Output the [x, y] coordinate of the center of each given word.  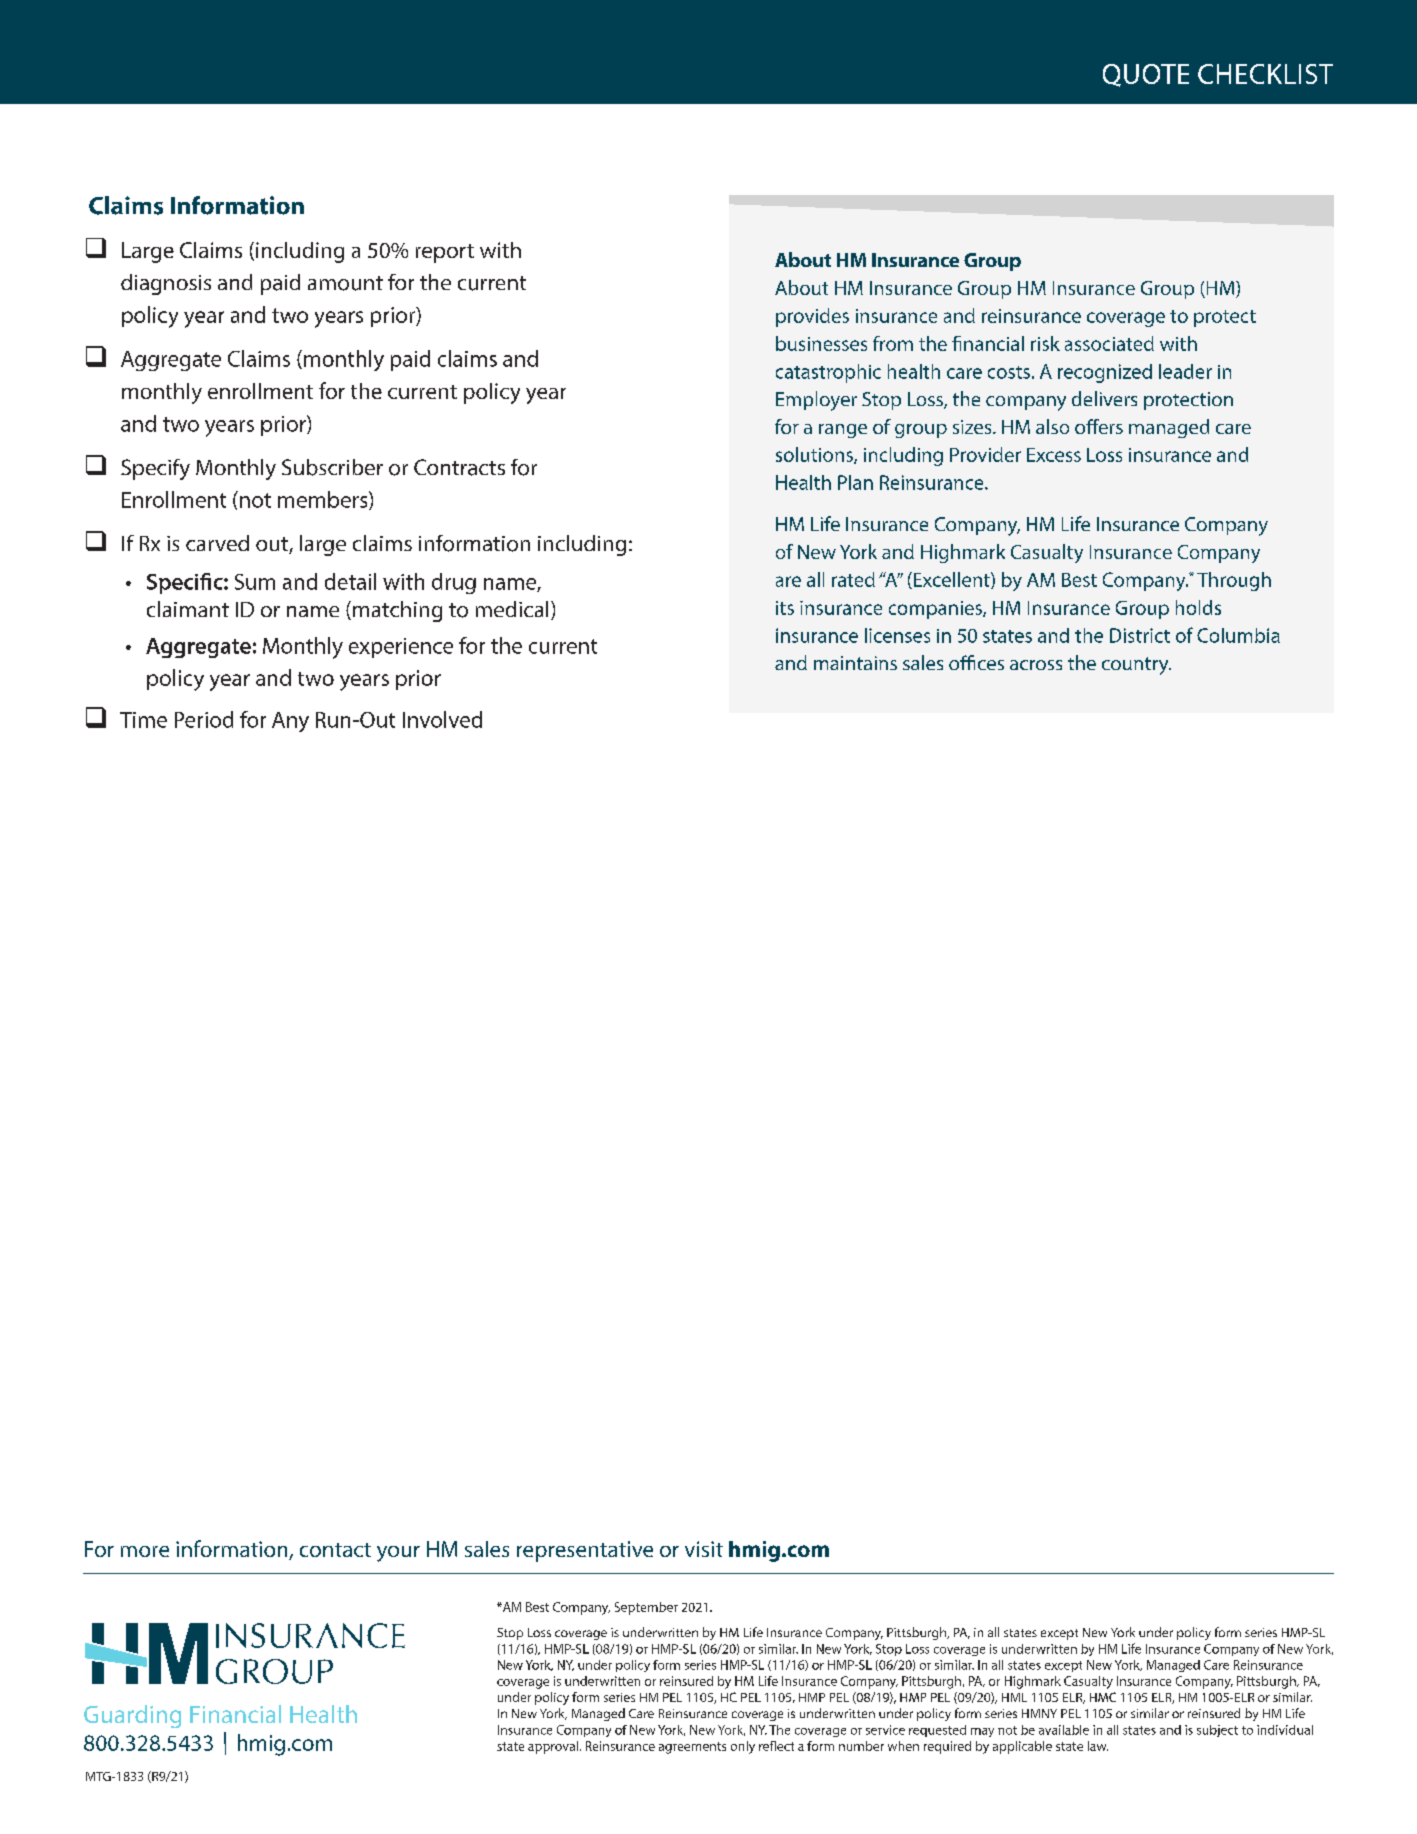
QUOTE [1146, 75]
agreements [692, 1748]
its [785, 608]
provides [812, 317]
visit [704, 1549]
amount [345, 283]
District [1140, 635]
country [1136, 666]
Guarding [132, 1716]
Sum [255, 582]
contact [335, 1550]
